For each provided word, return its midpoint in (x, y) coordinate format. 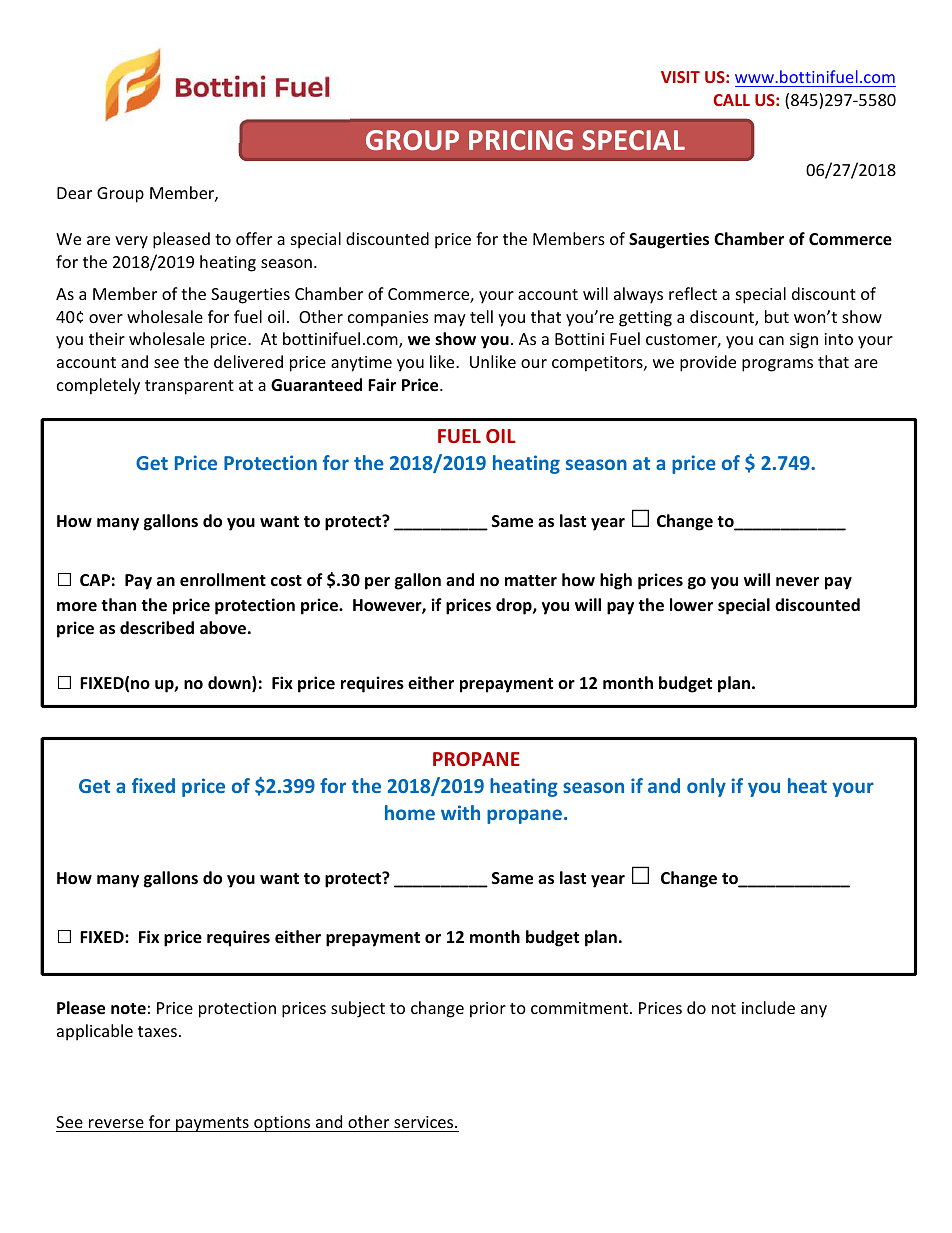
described (157, 628)
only (706, 787)
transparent (189, 387)
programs (777, 365)
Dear (74, 193)
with (460, 812)
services (425, 1122)
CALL (731, 100)
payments (212, 1124)
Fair (382, 384)
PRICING (521, 140)
